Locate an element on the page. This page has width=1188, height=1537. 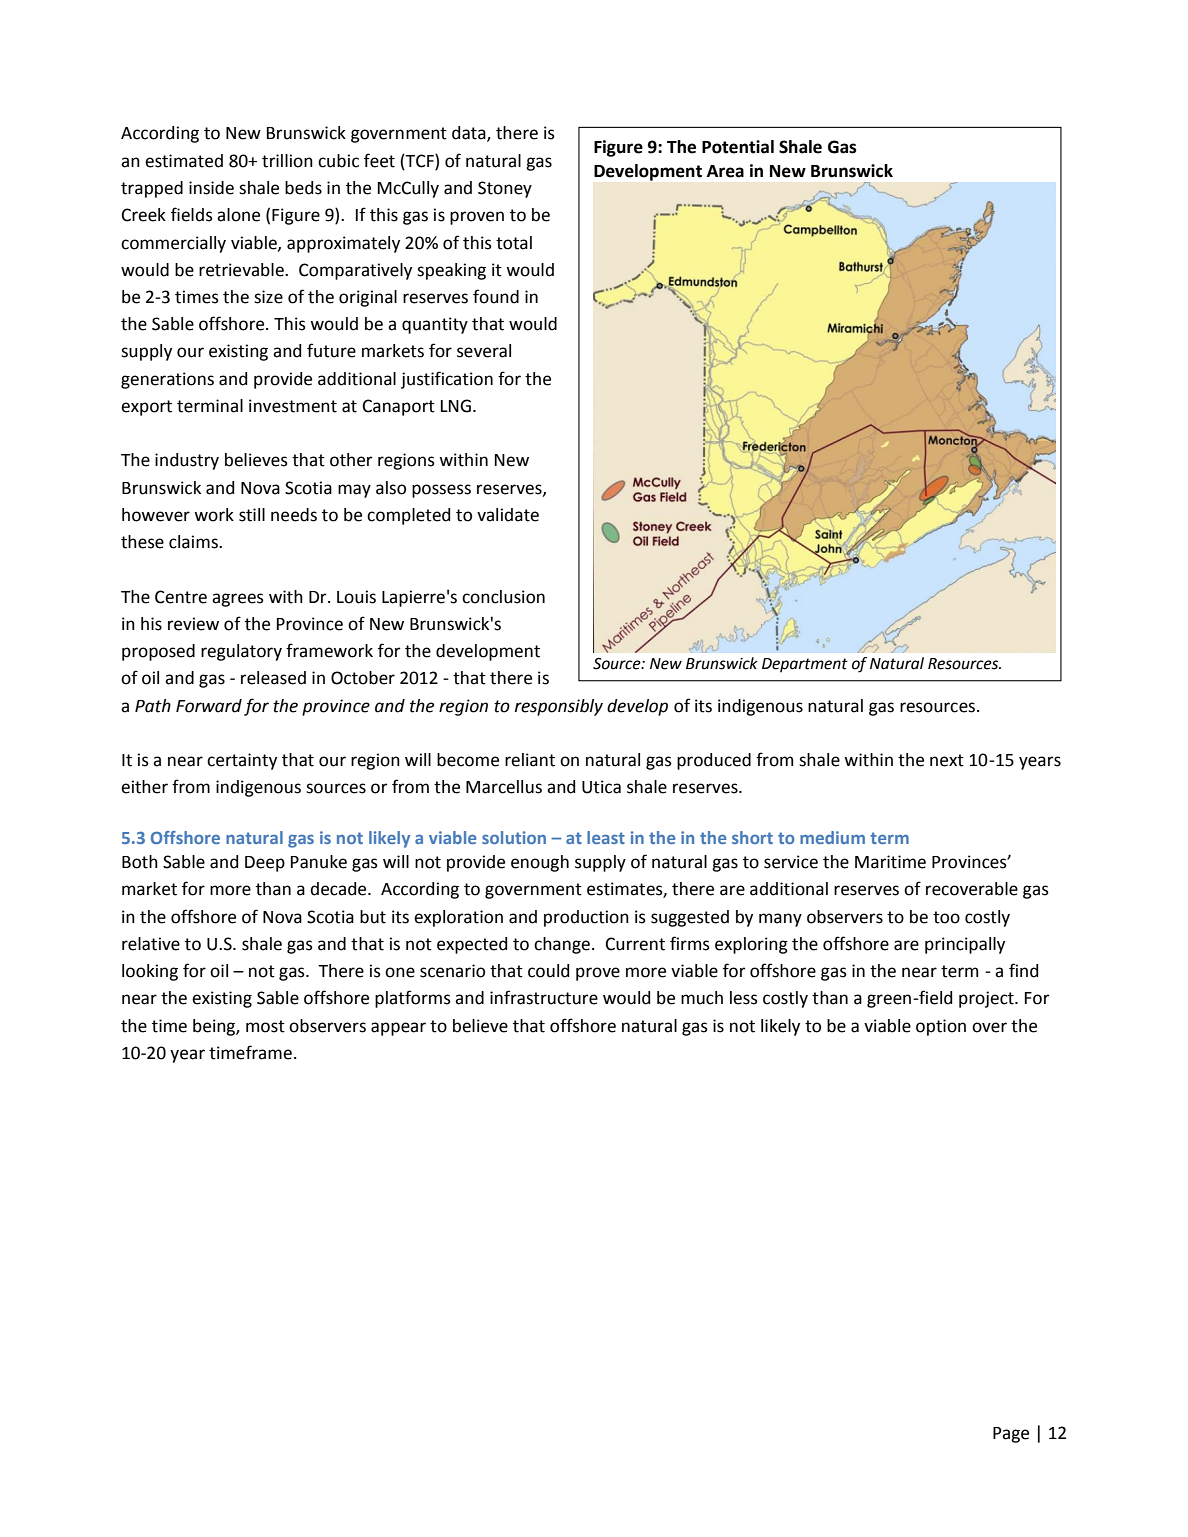
regulatory is located at coordinates (241, 652).
